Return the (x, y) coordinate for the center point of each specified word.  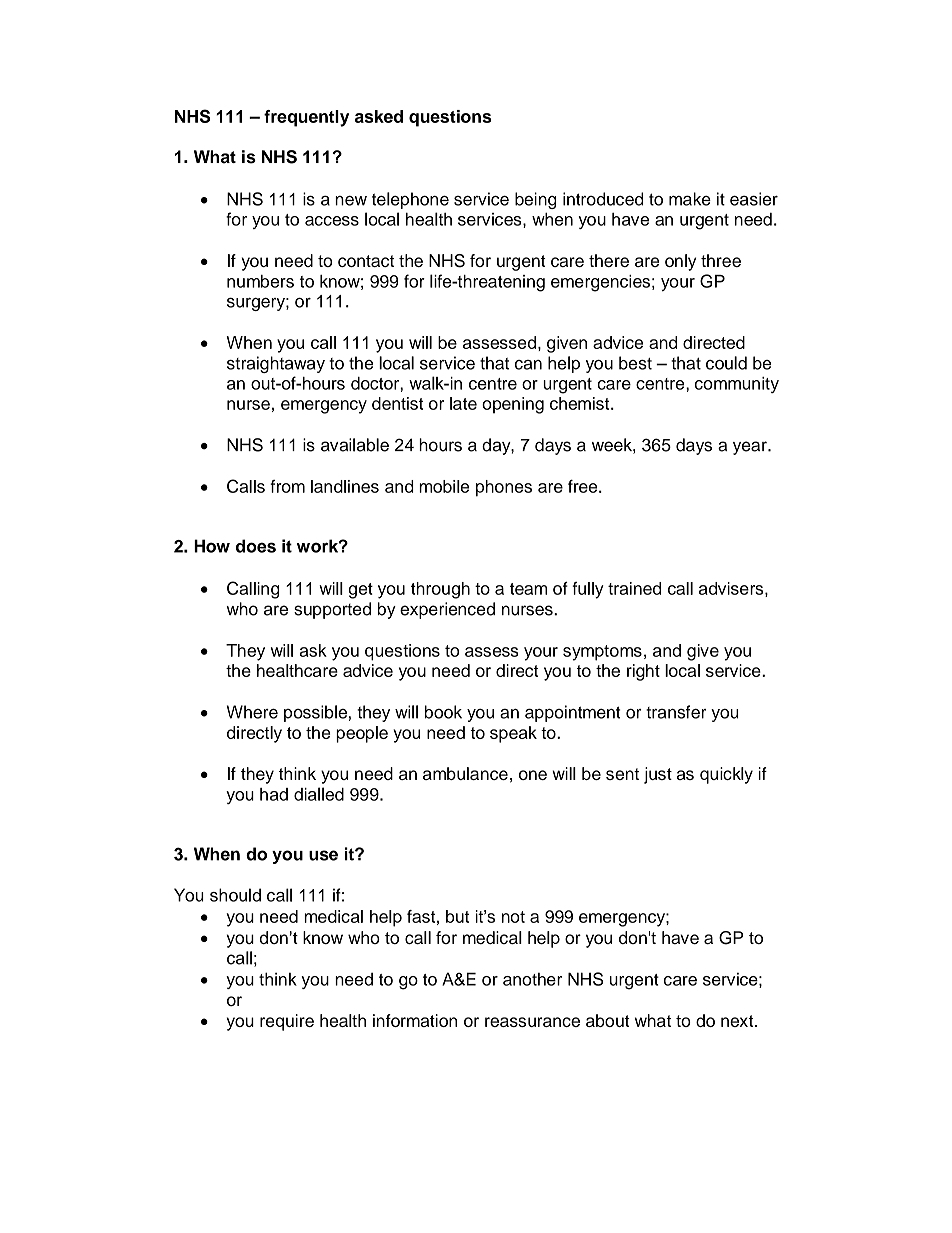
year (751, 448)
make (690, 199)
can (528, 365)
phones (504, 488)
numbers (260, 281)
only (680, 262)
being (536, 200)
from (287, 486)
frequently (306, 118)
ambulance (465, 773)
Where (252, 712)
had (274, 794)
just (658, 775)
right (643, 672)
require (287, 1022)
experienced (447, 610)
